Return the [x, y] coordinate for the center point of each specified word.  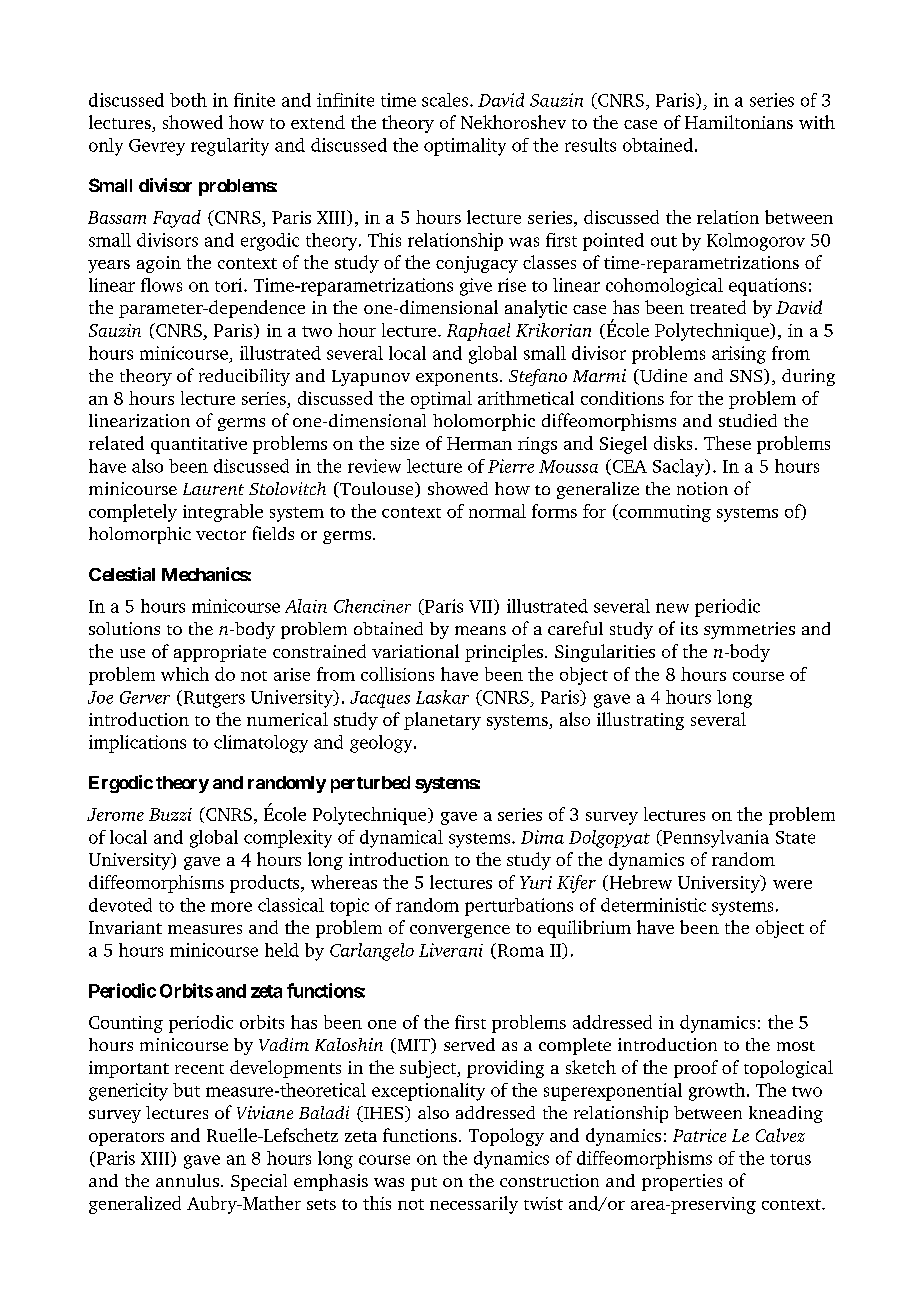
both [188, 100]
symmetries [749, 630]
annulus [187, 1180]
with [817, 122]
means [480, 630]
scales [445, 100]
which [185, 674]
